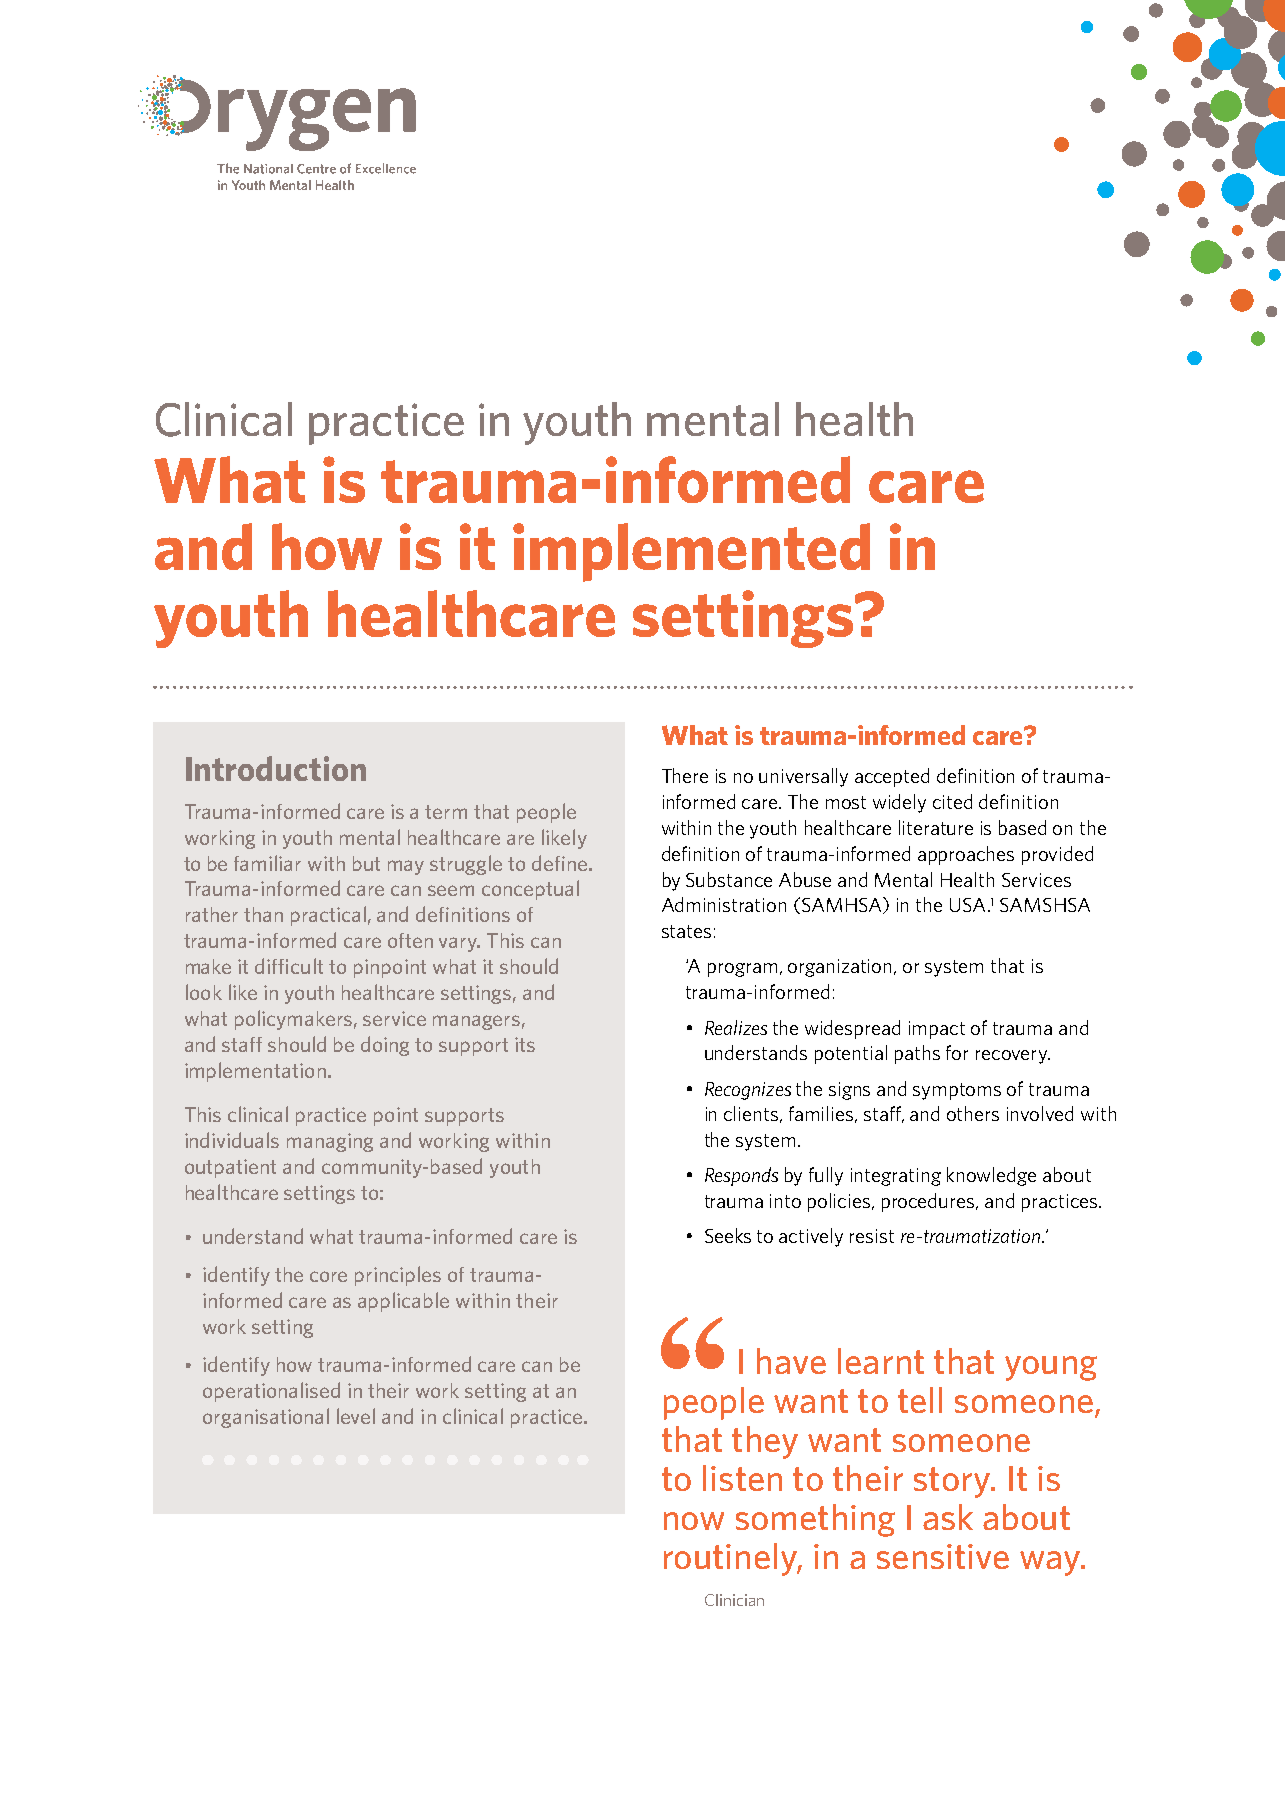 This document has width=1285, height=1818. I want to click on knowledge, so click(991, 1176).
